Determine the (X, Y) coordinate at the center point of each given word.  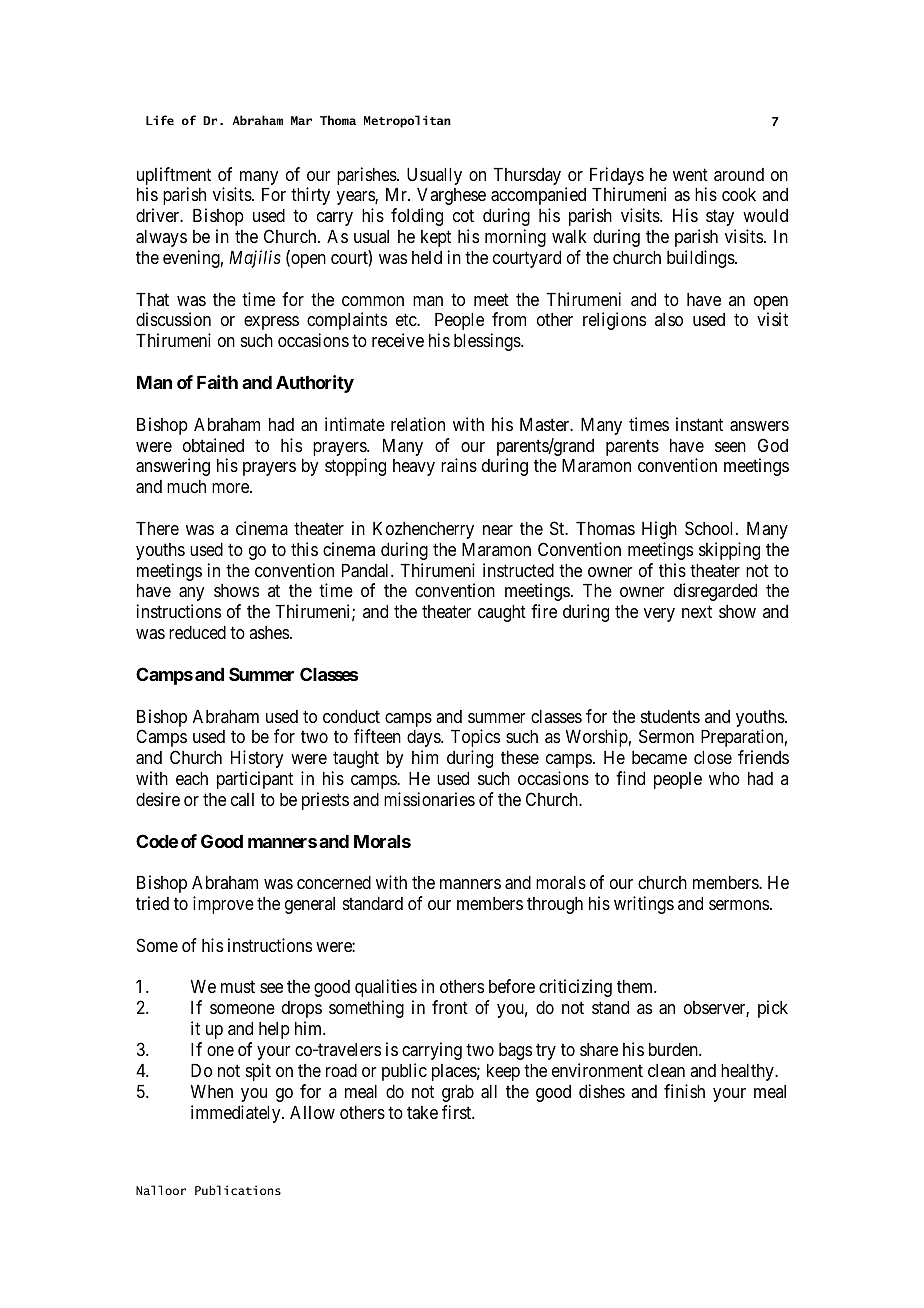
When (212, 1091)
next (697, 612)
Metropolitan (407, 121)
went (690, 174)
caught (502, 613)
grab (458, 1093)
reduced (197, 632)
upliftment (174, 176)
